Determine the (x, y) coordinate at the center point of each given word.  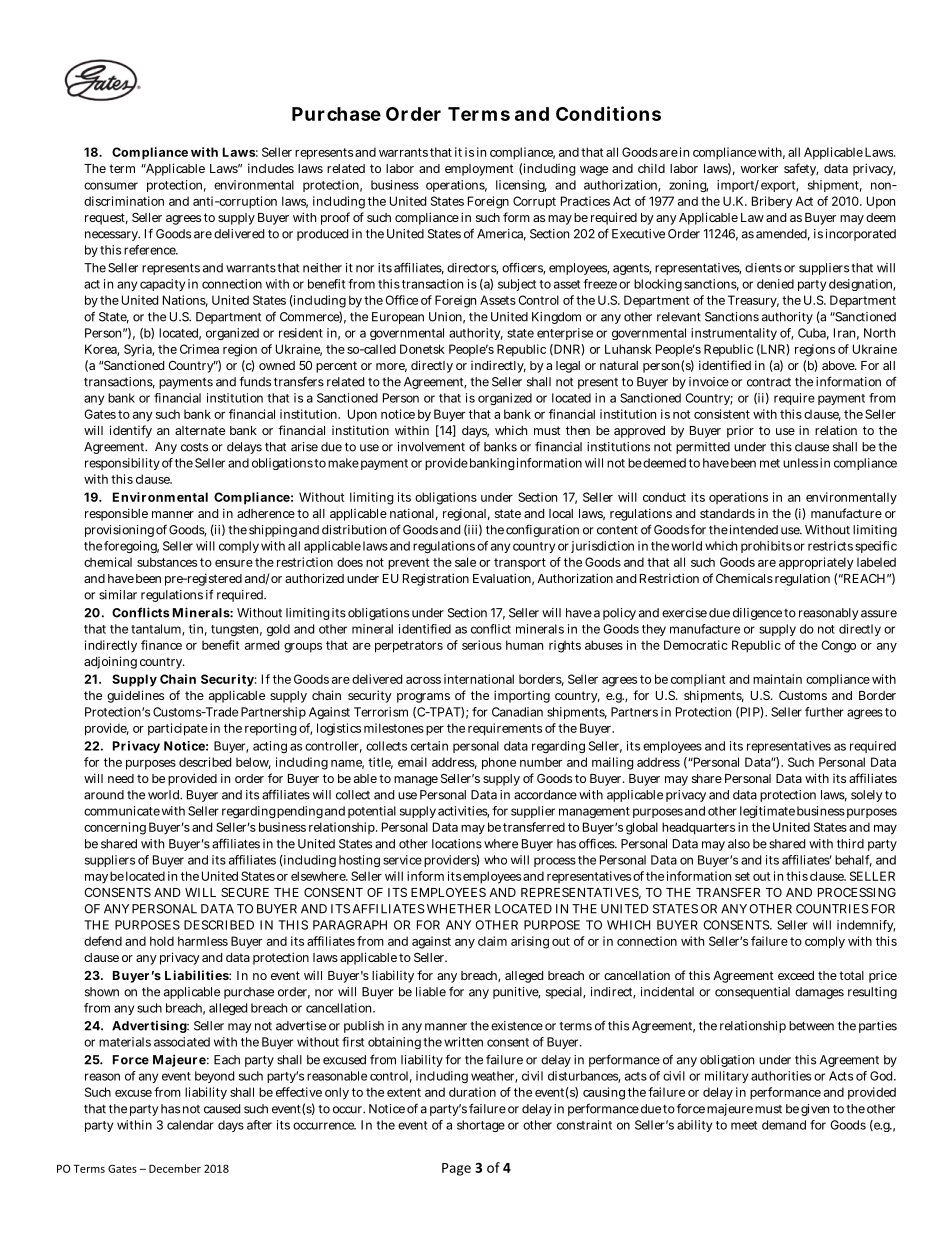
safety (801, 169)
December (175, 1168)
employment (479, 170)
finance (161, 645)
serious (482, 645)
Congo (838, 646)
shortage (481, 1126)
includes (271, 168)
